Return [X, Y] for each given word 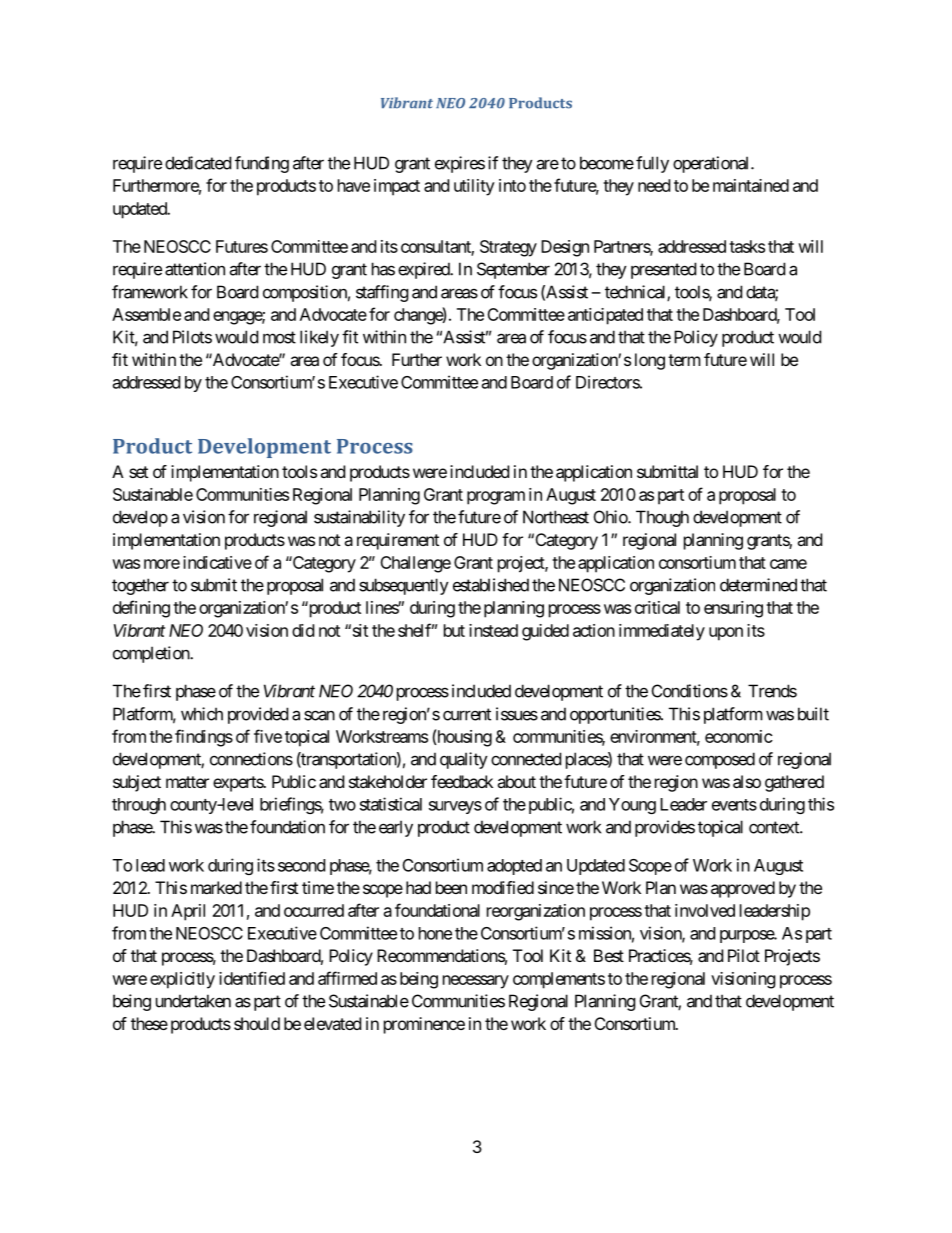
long [650, 361]
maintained [751, 185]
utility [474, 187]
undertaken [193, 1001]
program [496, 498]
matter [187, 782]
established [491, 585]
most [279, 337]
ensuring [733, 609]
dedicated [198, 163]
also [747, 781]
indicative [217, 562]
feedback [462, 781]
